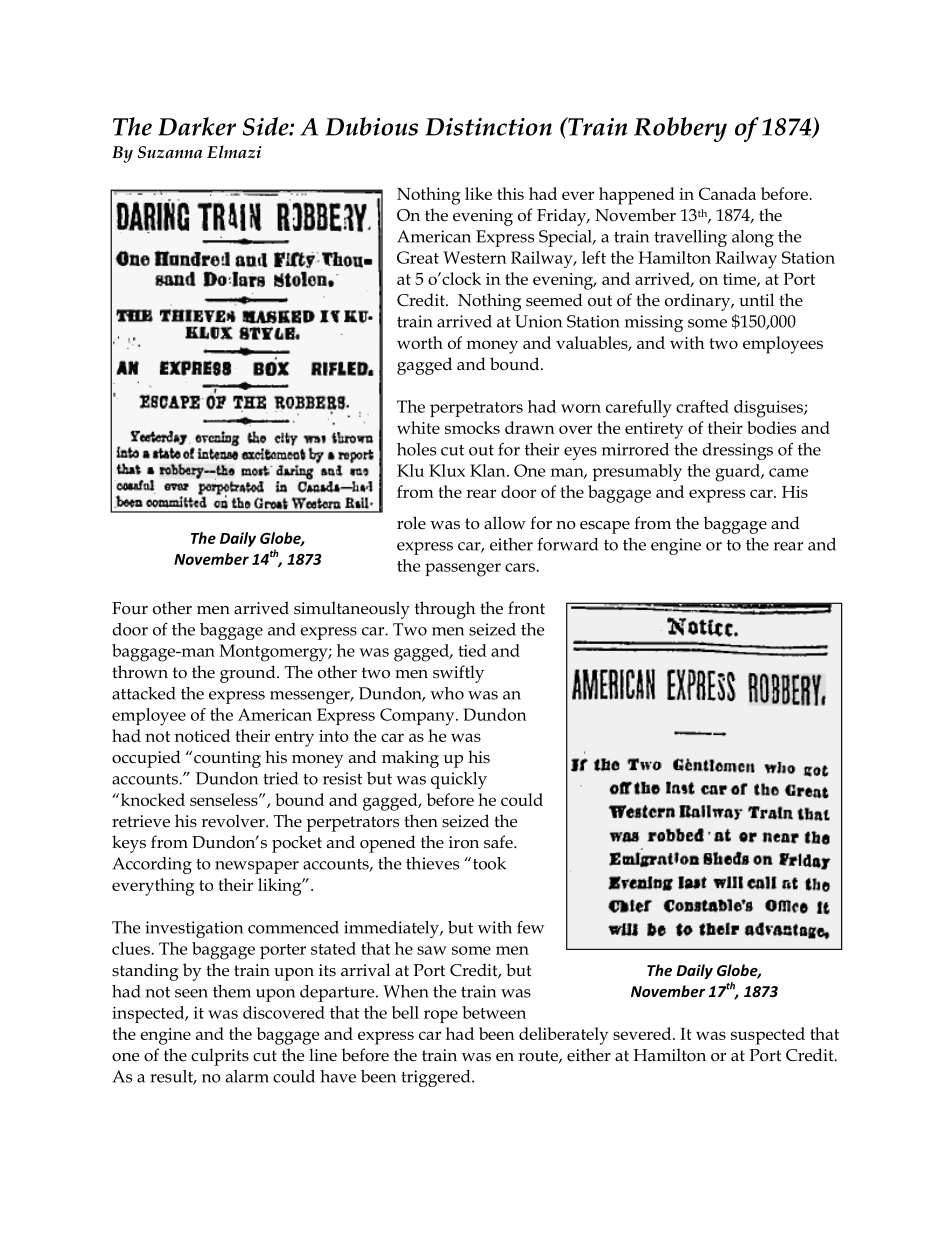  Describe the element at coordinates (170, 152) in the page. I see `Suzanna` at that location.
